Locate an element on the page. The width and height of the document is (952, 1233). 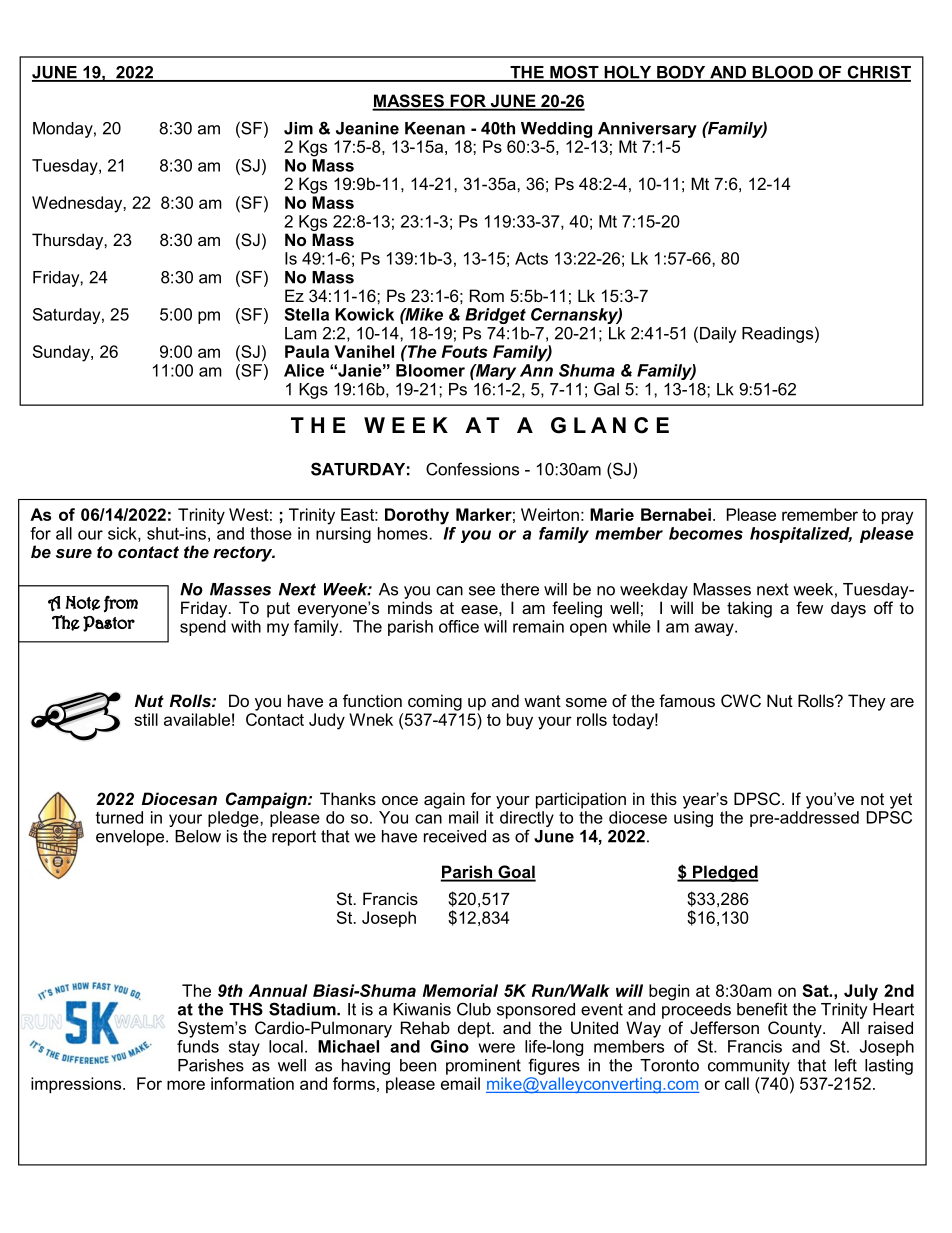
funds is located at coordinates (198, 1045).
